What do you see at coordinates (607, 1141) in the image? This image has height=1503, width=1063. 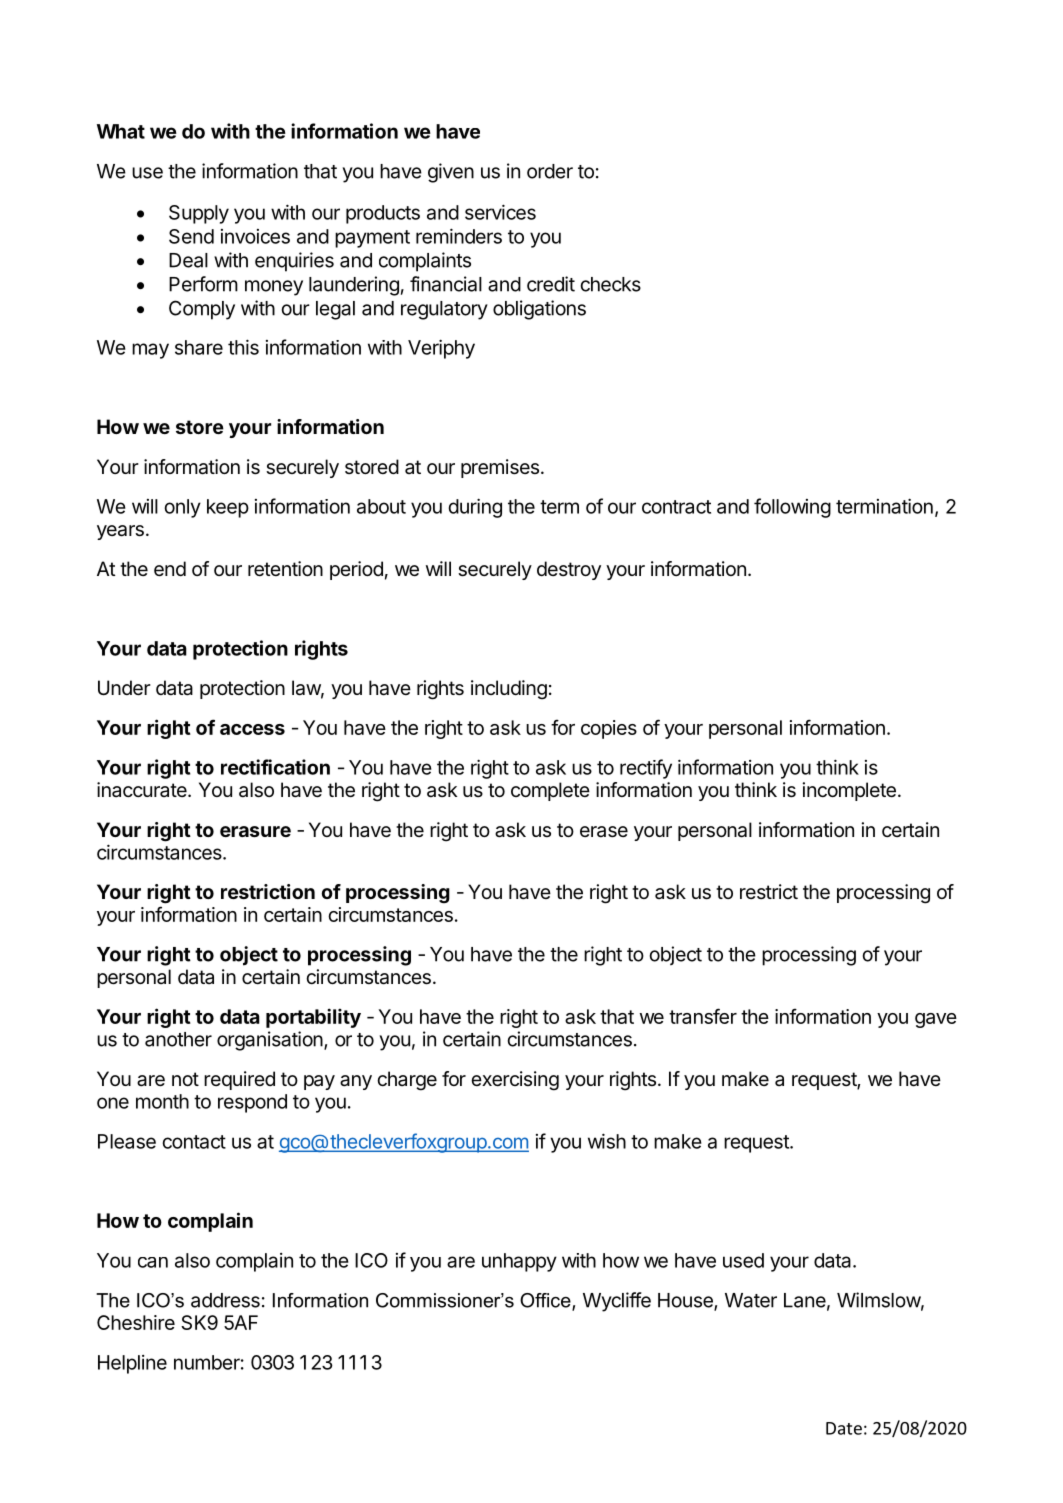 I see `wish` at bounding box center [607, 1141].
